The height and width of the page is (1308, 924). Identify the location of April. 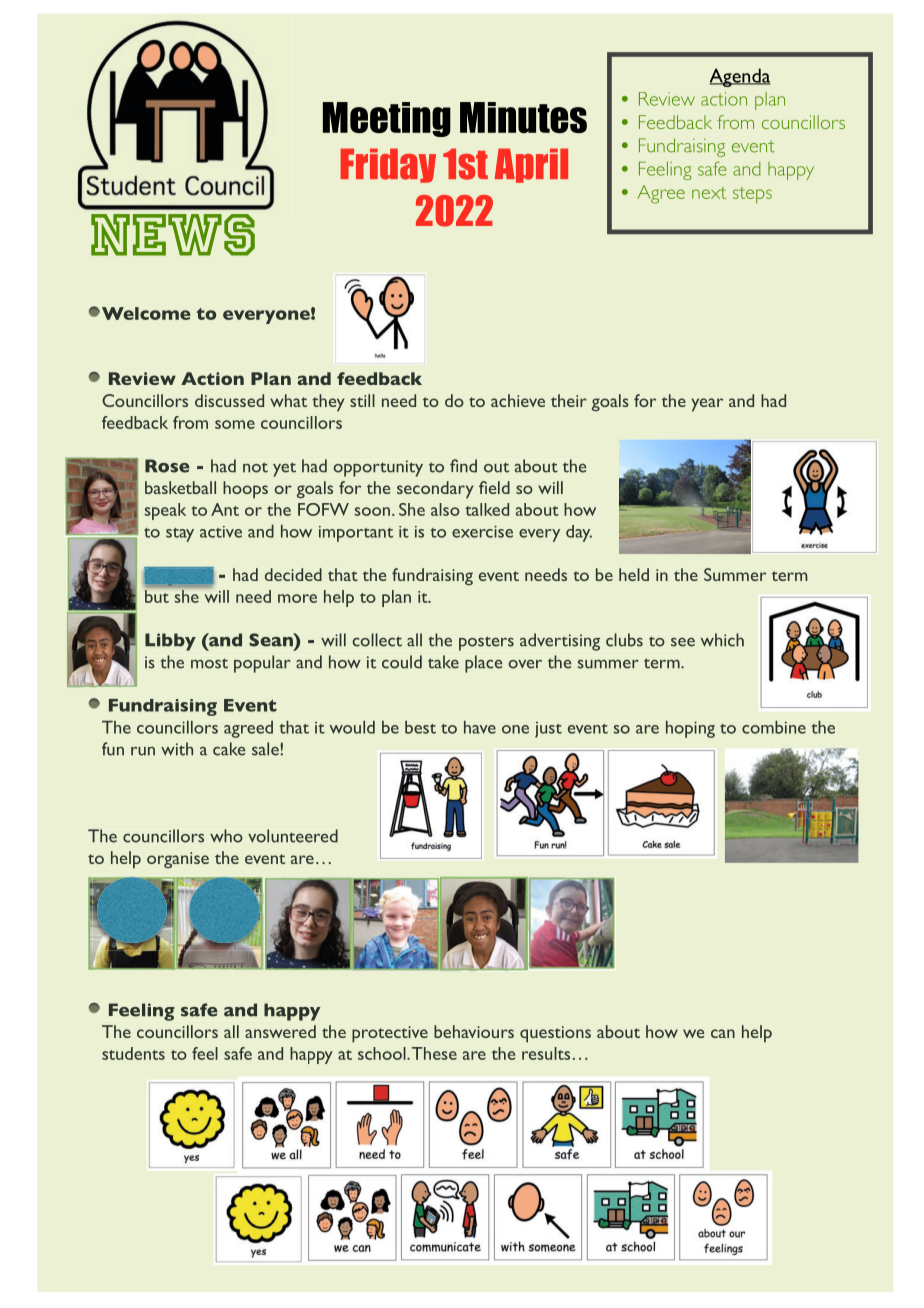
(531, 165).
